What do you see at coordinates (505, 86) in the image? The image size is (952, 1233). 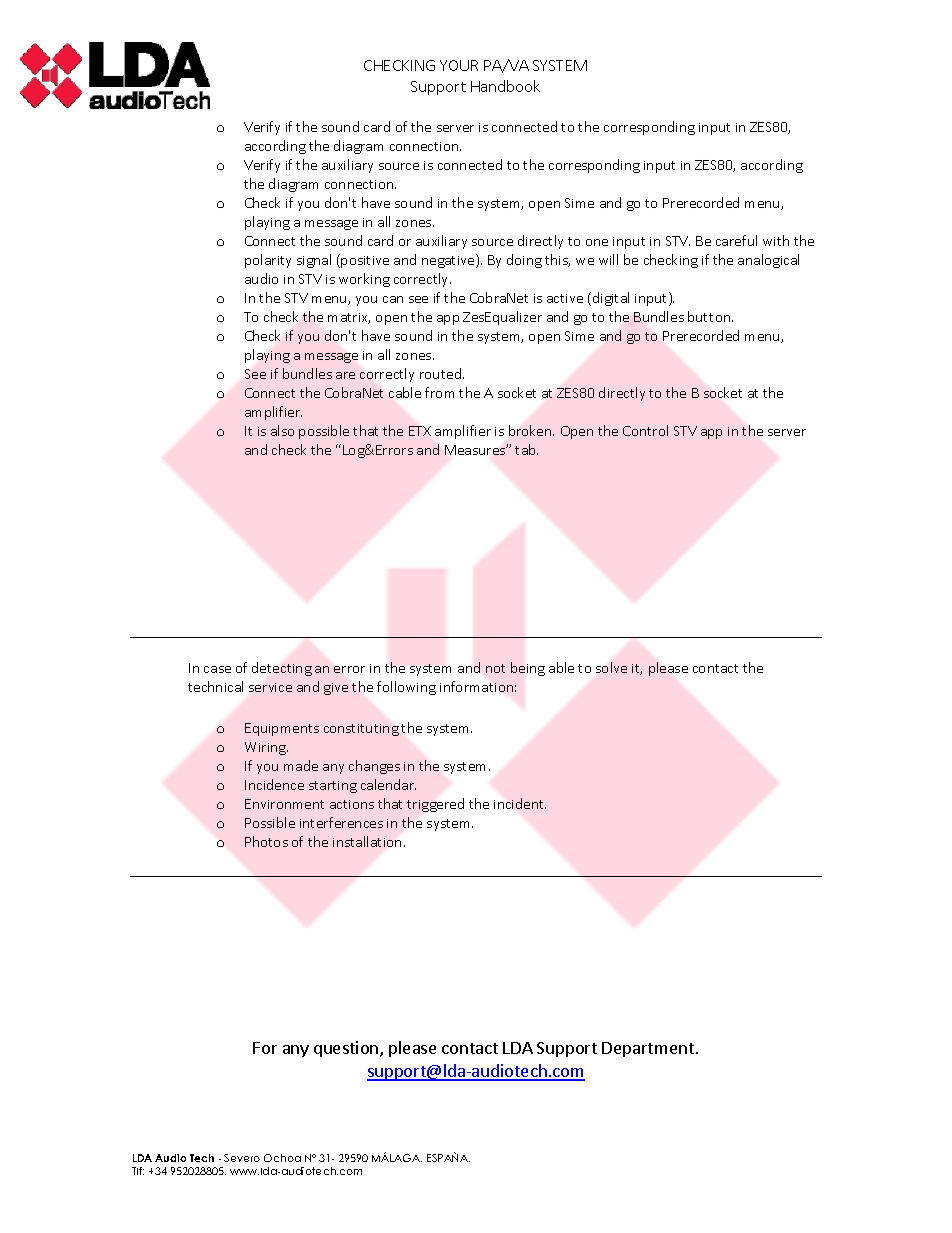 I see `Handbook` at bounding box center [505, 86].
